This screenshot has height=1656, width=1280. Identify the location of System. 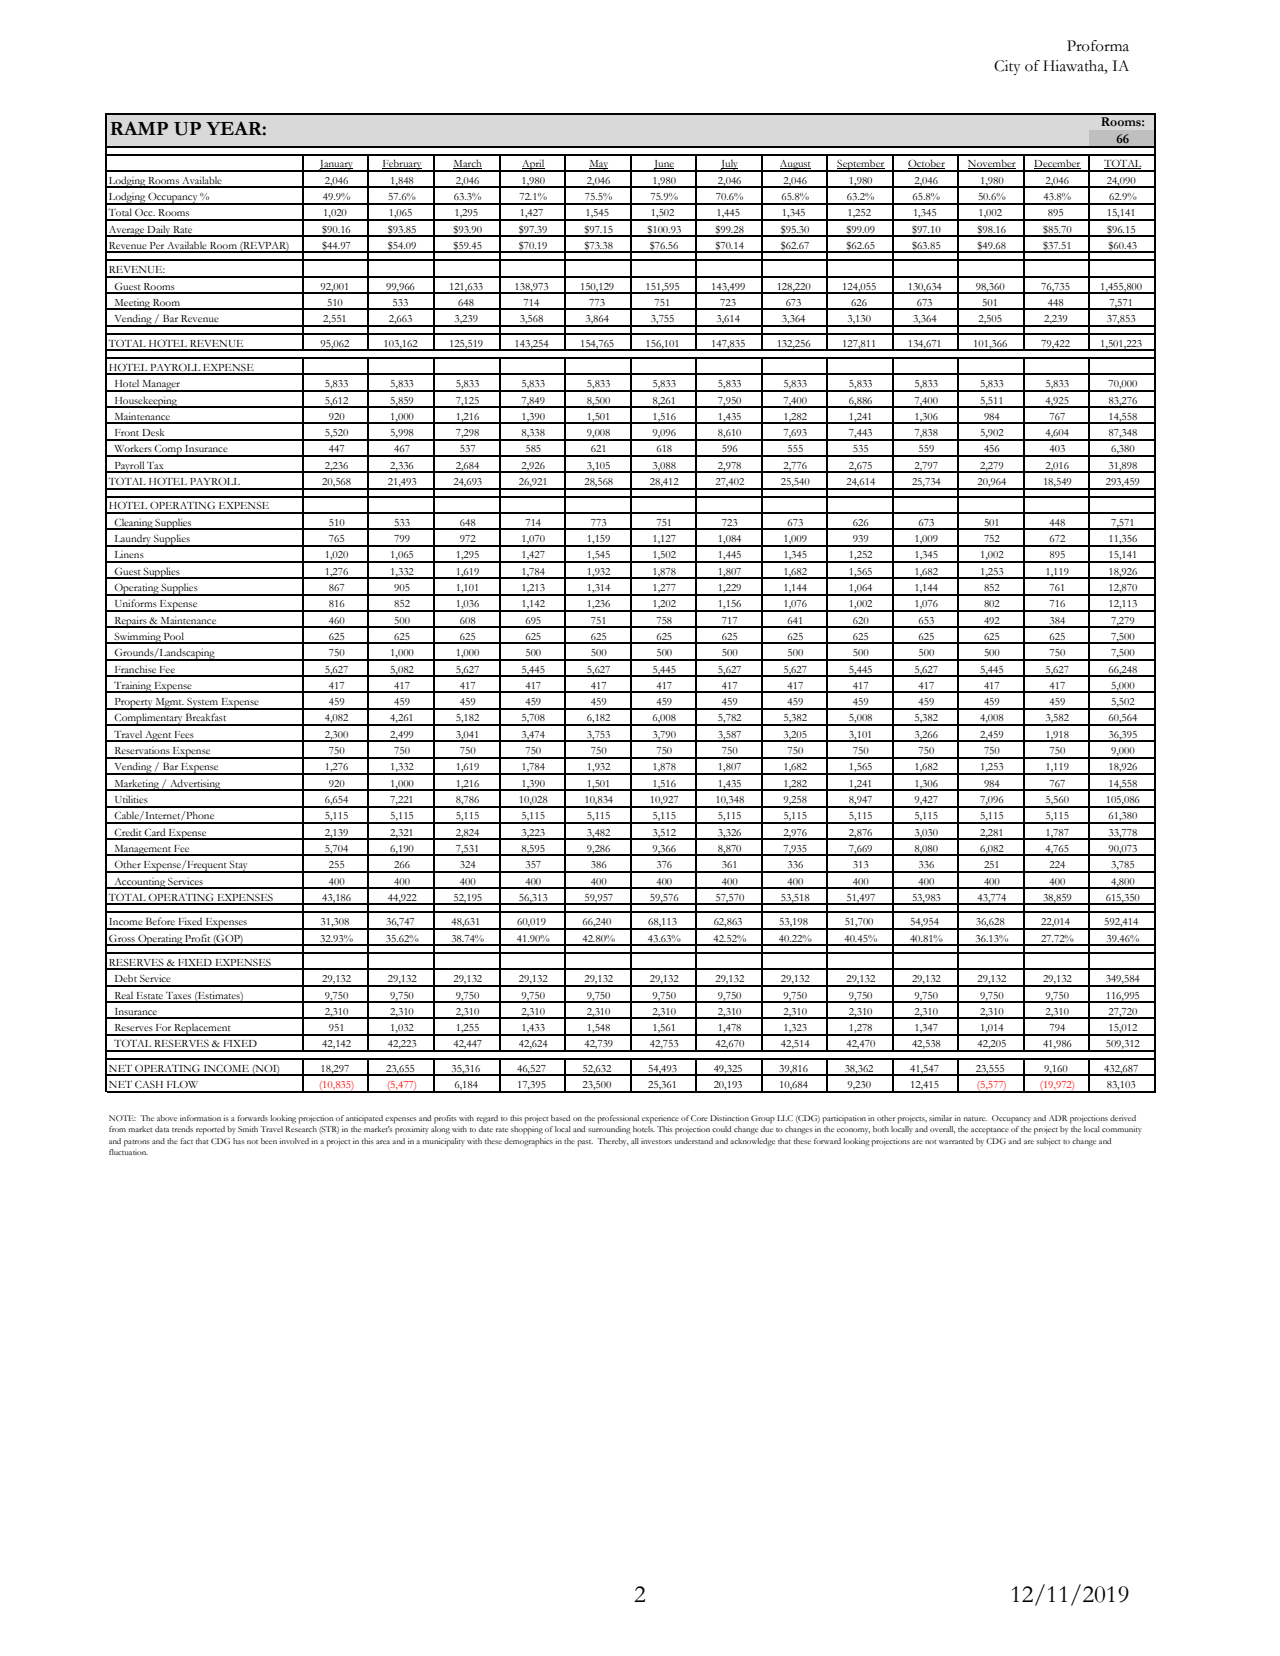
(202, 703).
